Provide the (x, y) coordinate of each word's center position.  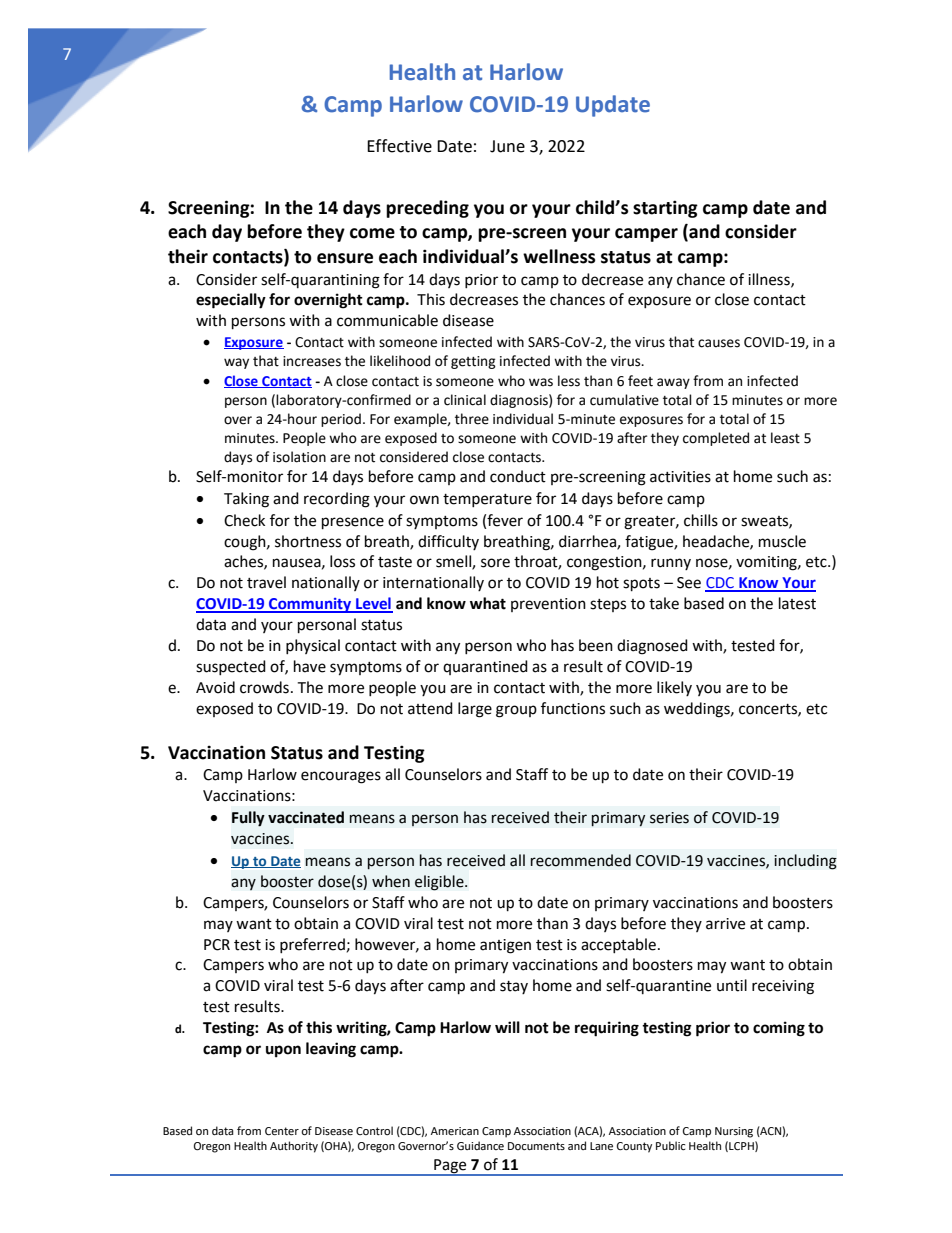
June (507, 146)
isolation (299, 457)
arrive (725, 924)
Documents (536, 1146)
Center (282, 1131)
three (472, 419)
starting (665, 209)
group (516, 711)
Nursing (734, 1132)
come (372, 233)
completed (716, 439)
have (310, 666)
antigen (505, 946)
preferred (312, 945)
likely (674, 688)
